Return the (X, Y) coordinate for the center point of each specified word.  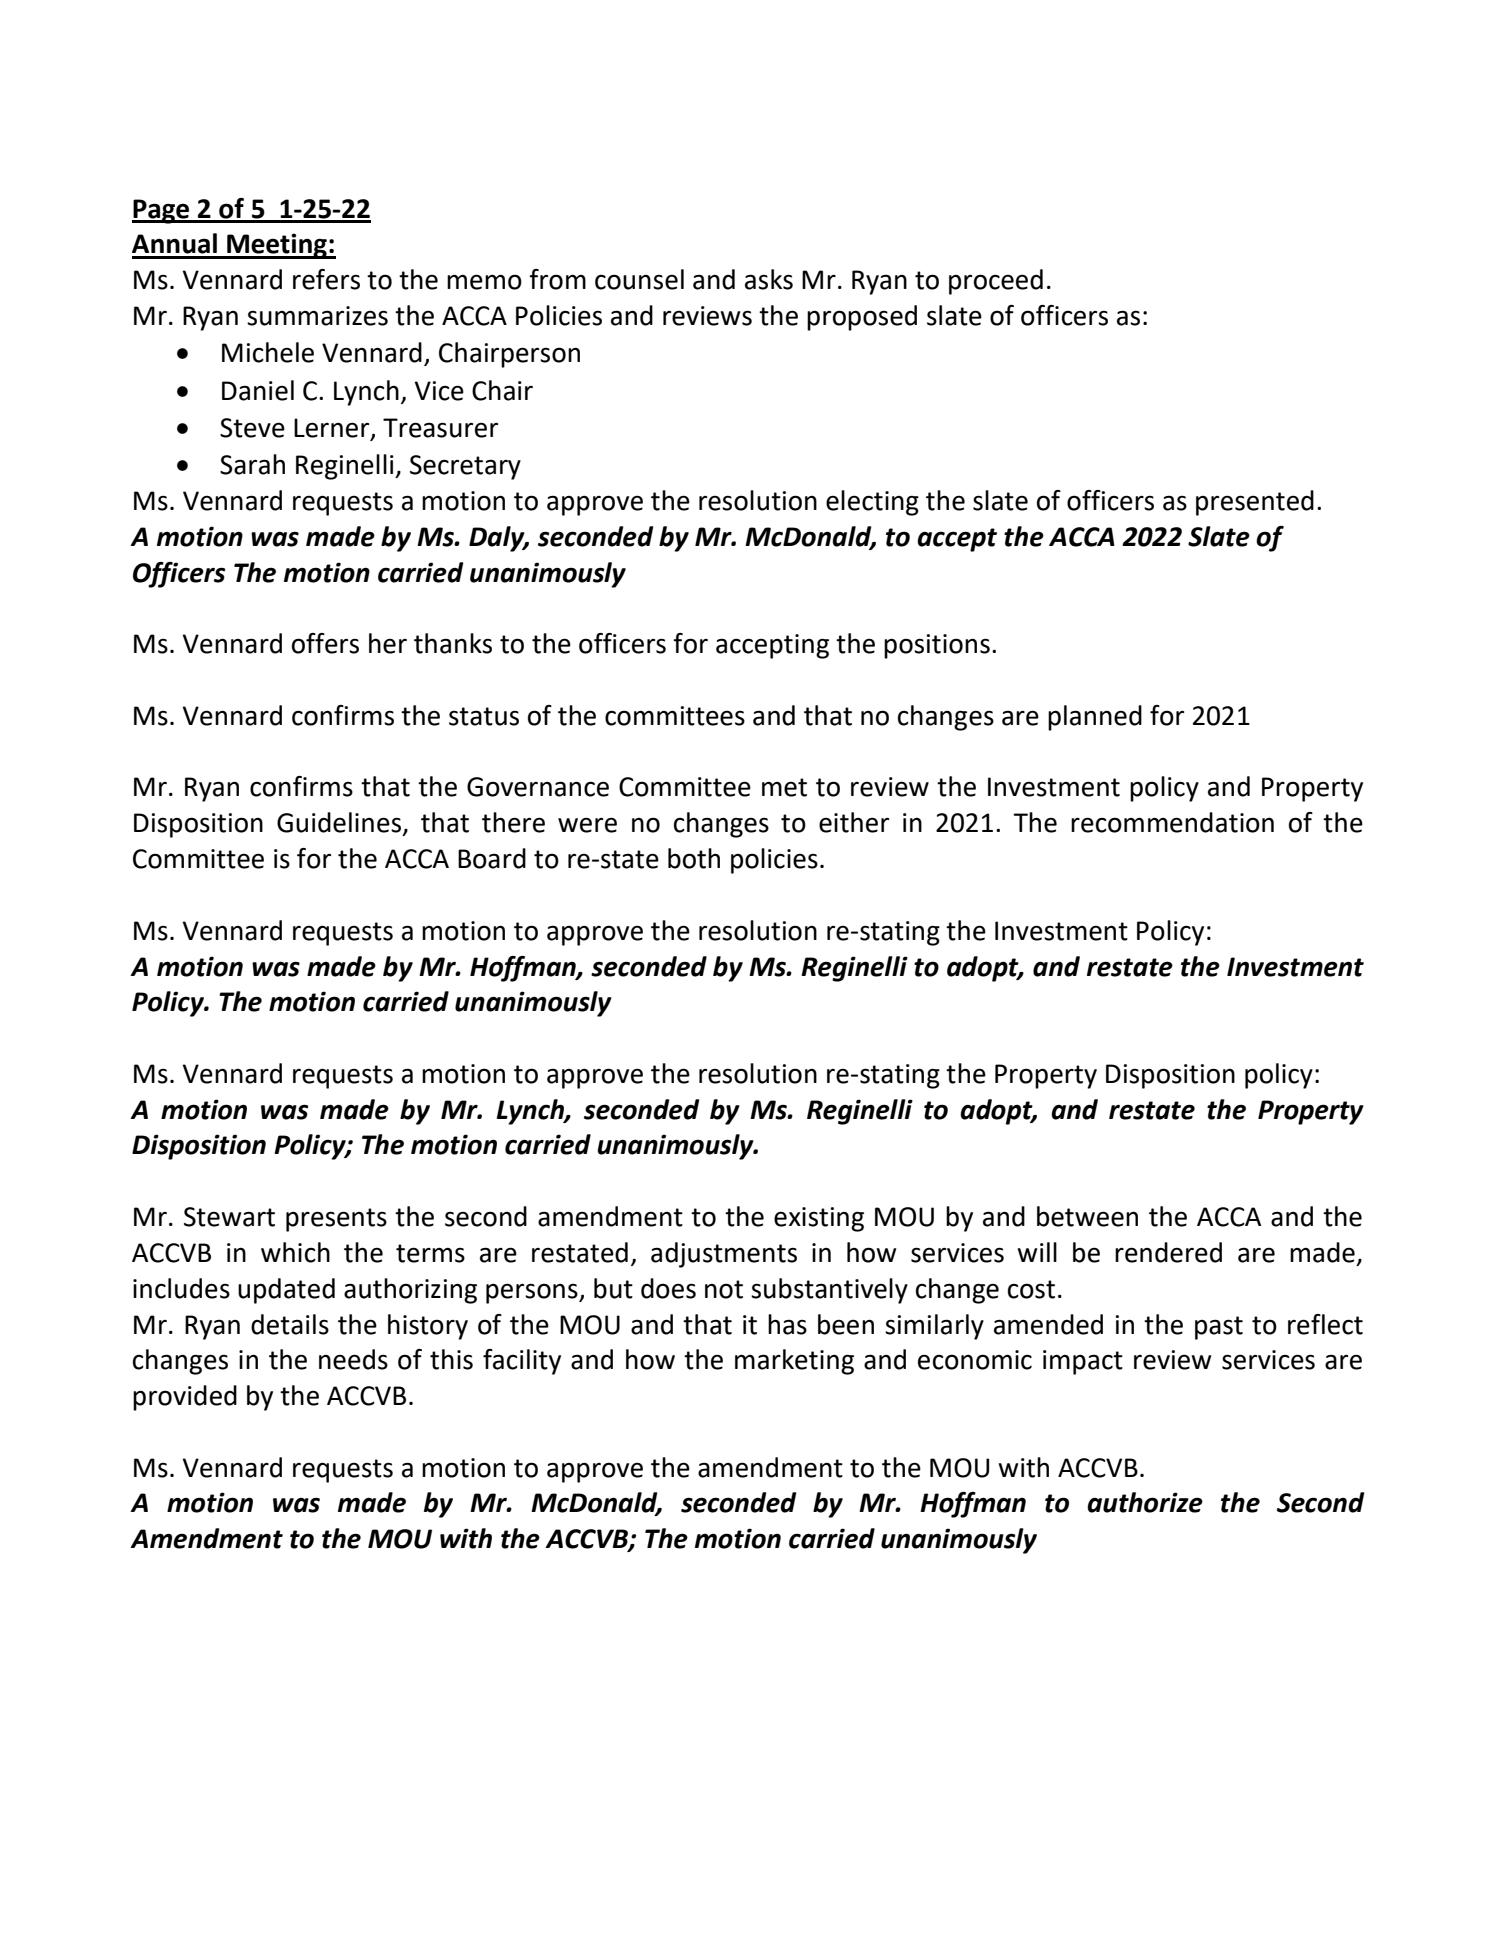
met (784, 787)
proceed (996, 282)
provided (185, 1398)
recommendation (1172, 822)
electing (872, 503)
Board (492, 858)
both (694, 858)
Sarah (252, 464)
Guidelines (339, 822)
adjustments (724, 1255)
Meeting (277, 246)
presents (336, 1220)
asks (769, 279)
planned (1095, 718)
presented (1255, 503)
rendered (1168, 1252)
